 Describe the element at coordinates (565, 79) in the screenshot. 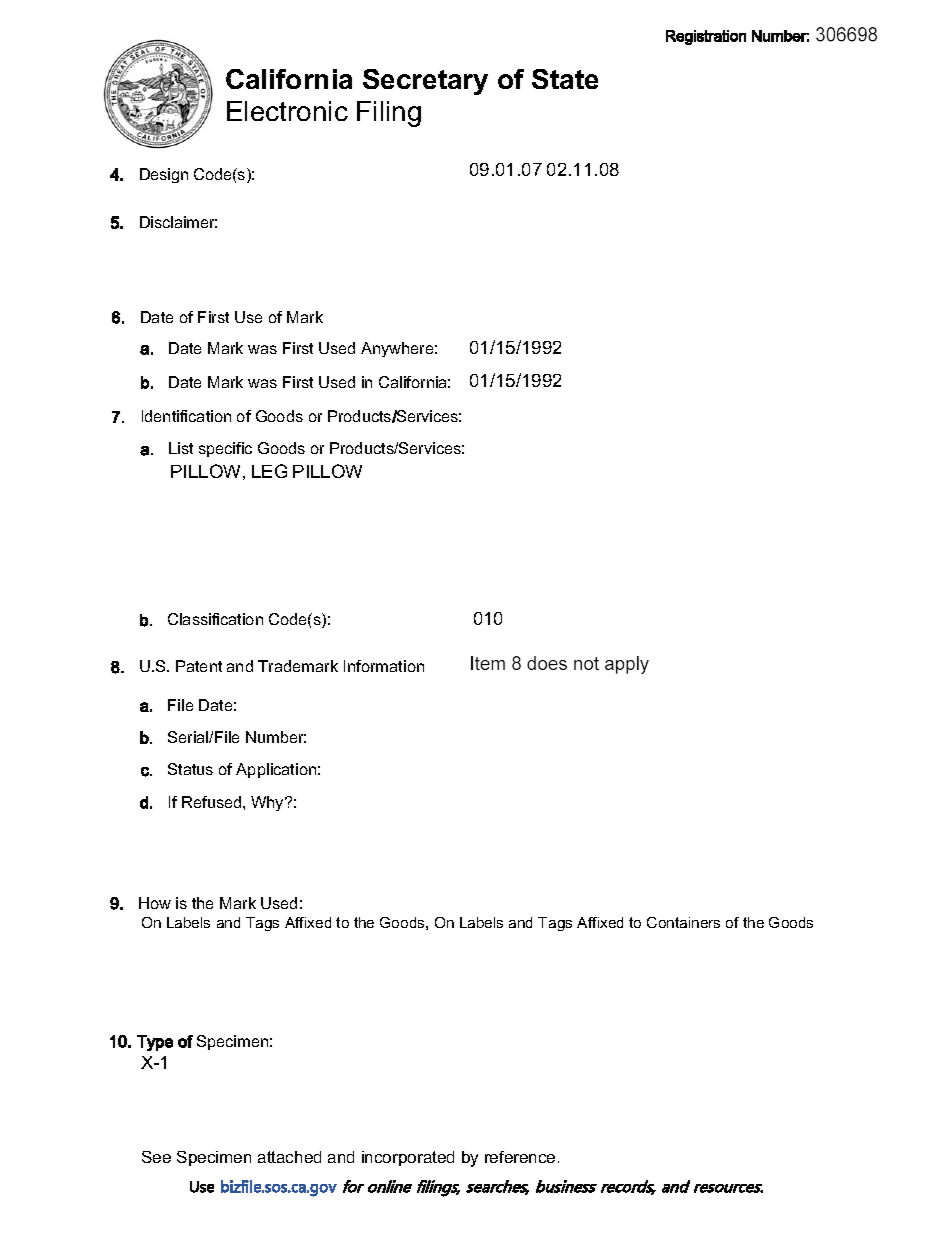

I see `State` at that location.
